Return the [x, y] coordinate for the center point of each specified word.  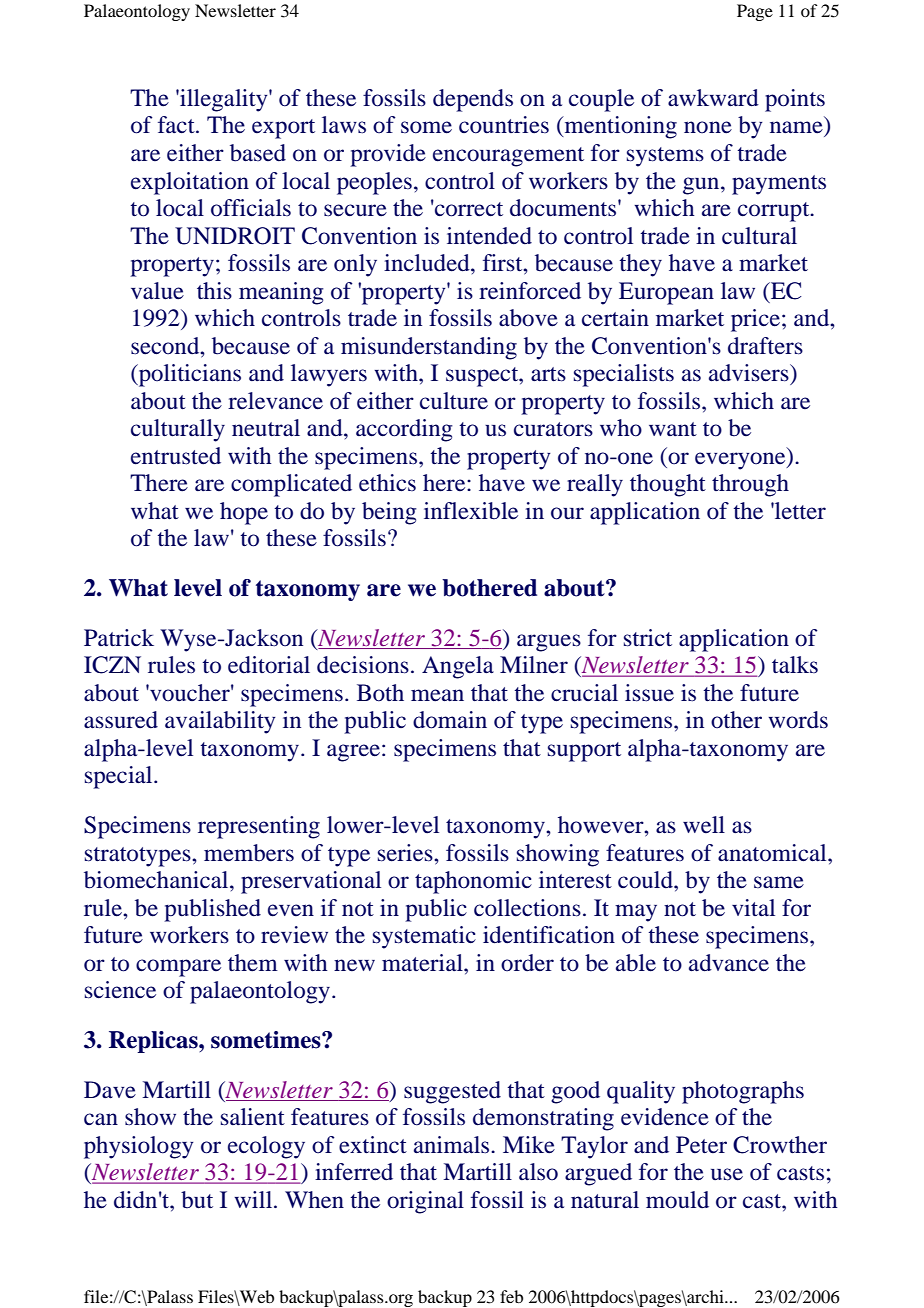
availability [220, 722]
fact [177, 125]
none [708, 127]
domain [450, 720]
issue [649, 693]
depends [473, 100]
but [197, 1200]
